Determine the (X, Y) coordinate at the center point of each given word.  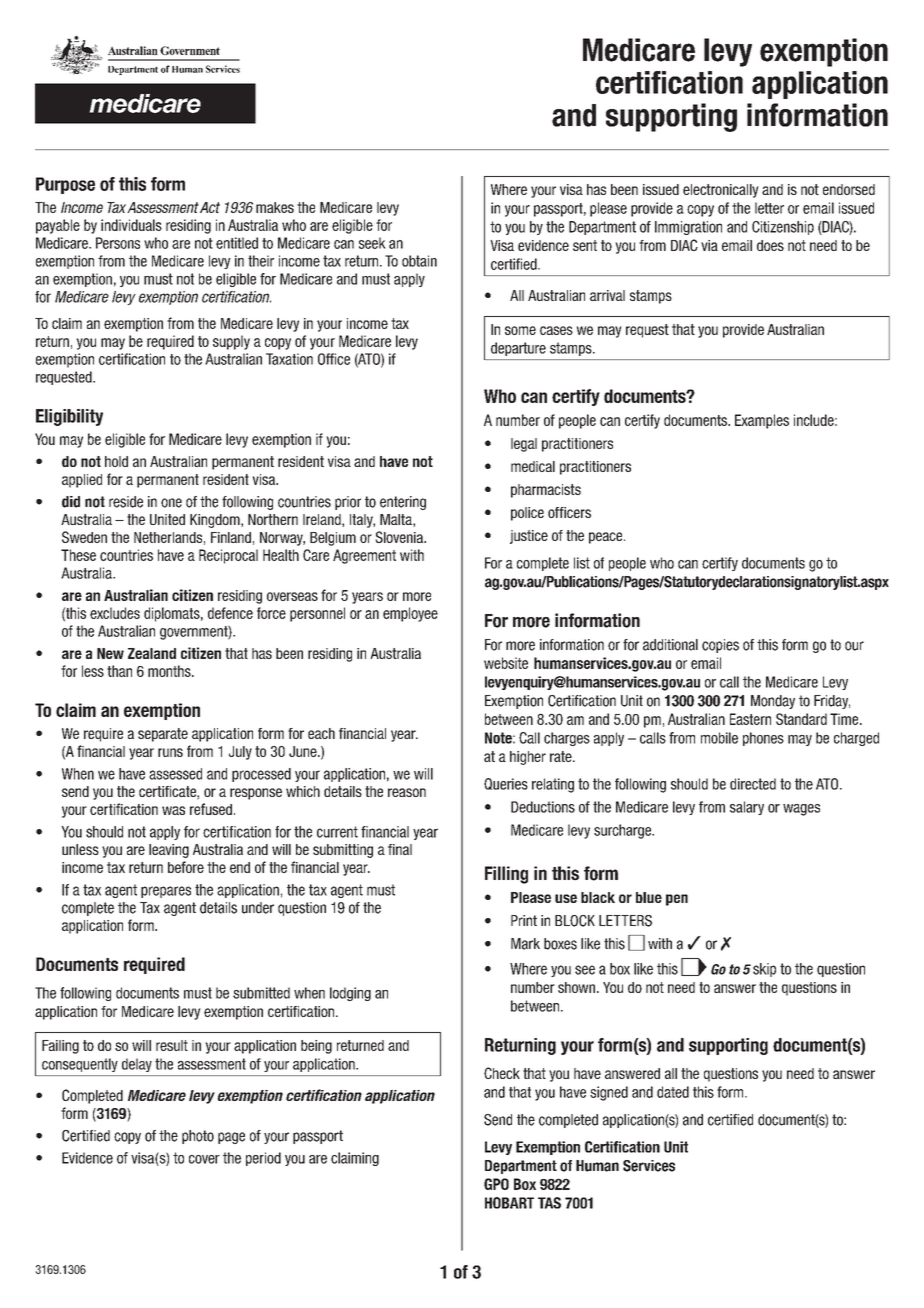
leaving (169, 851)
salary (747, 808)
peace (607, 538)
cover (204, 1159)
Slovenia (400, 537)
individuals (131, 225)
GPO (496, 1184)
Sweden (84, 537)
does (770, 245)
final (400, 849)
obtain (419, 261)
